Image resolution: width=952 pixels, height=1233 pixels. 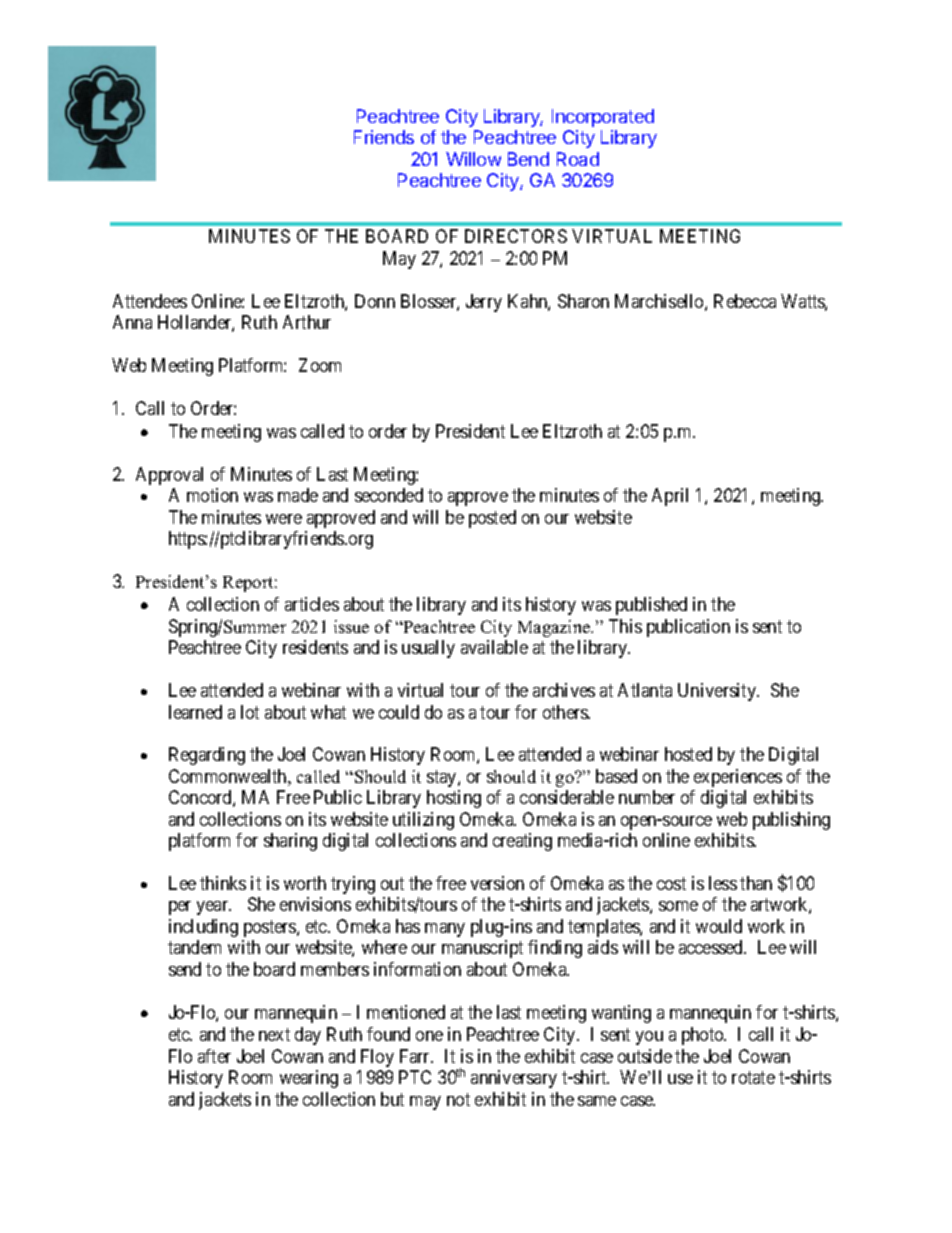 I want to click on Incorporated, so click(x=603, y=118).
